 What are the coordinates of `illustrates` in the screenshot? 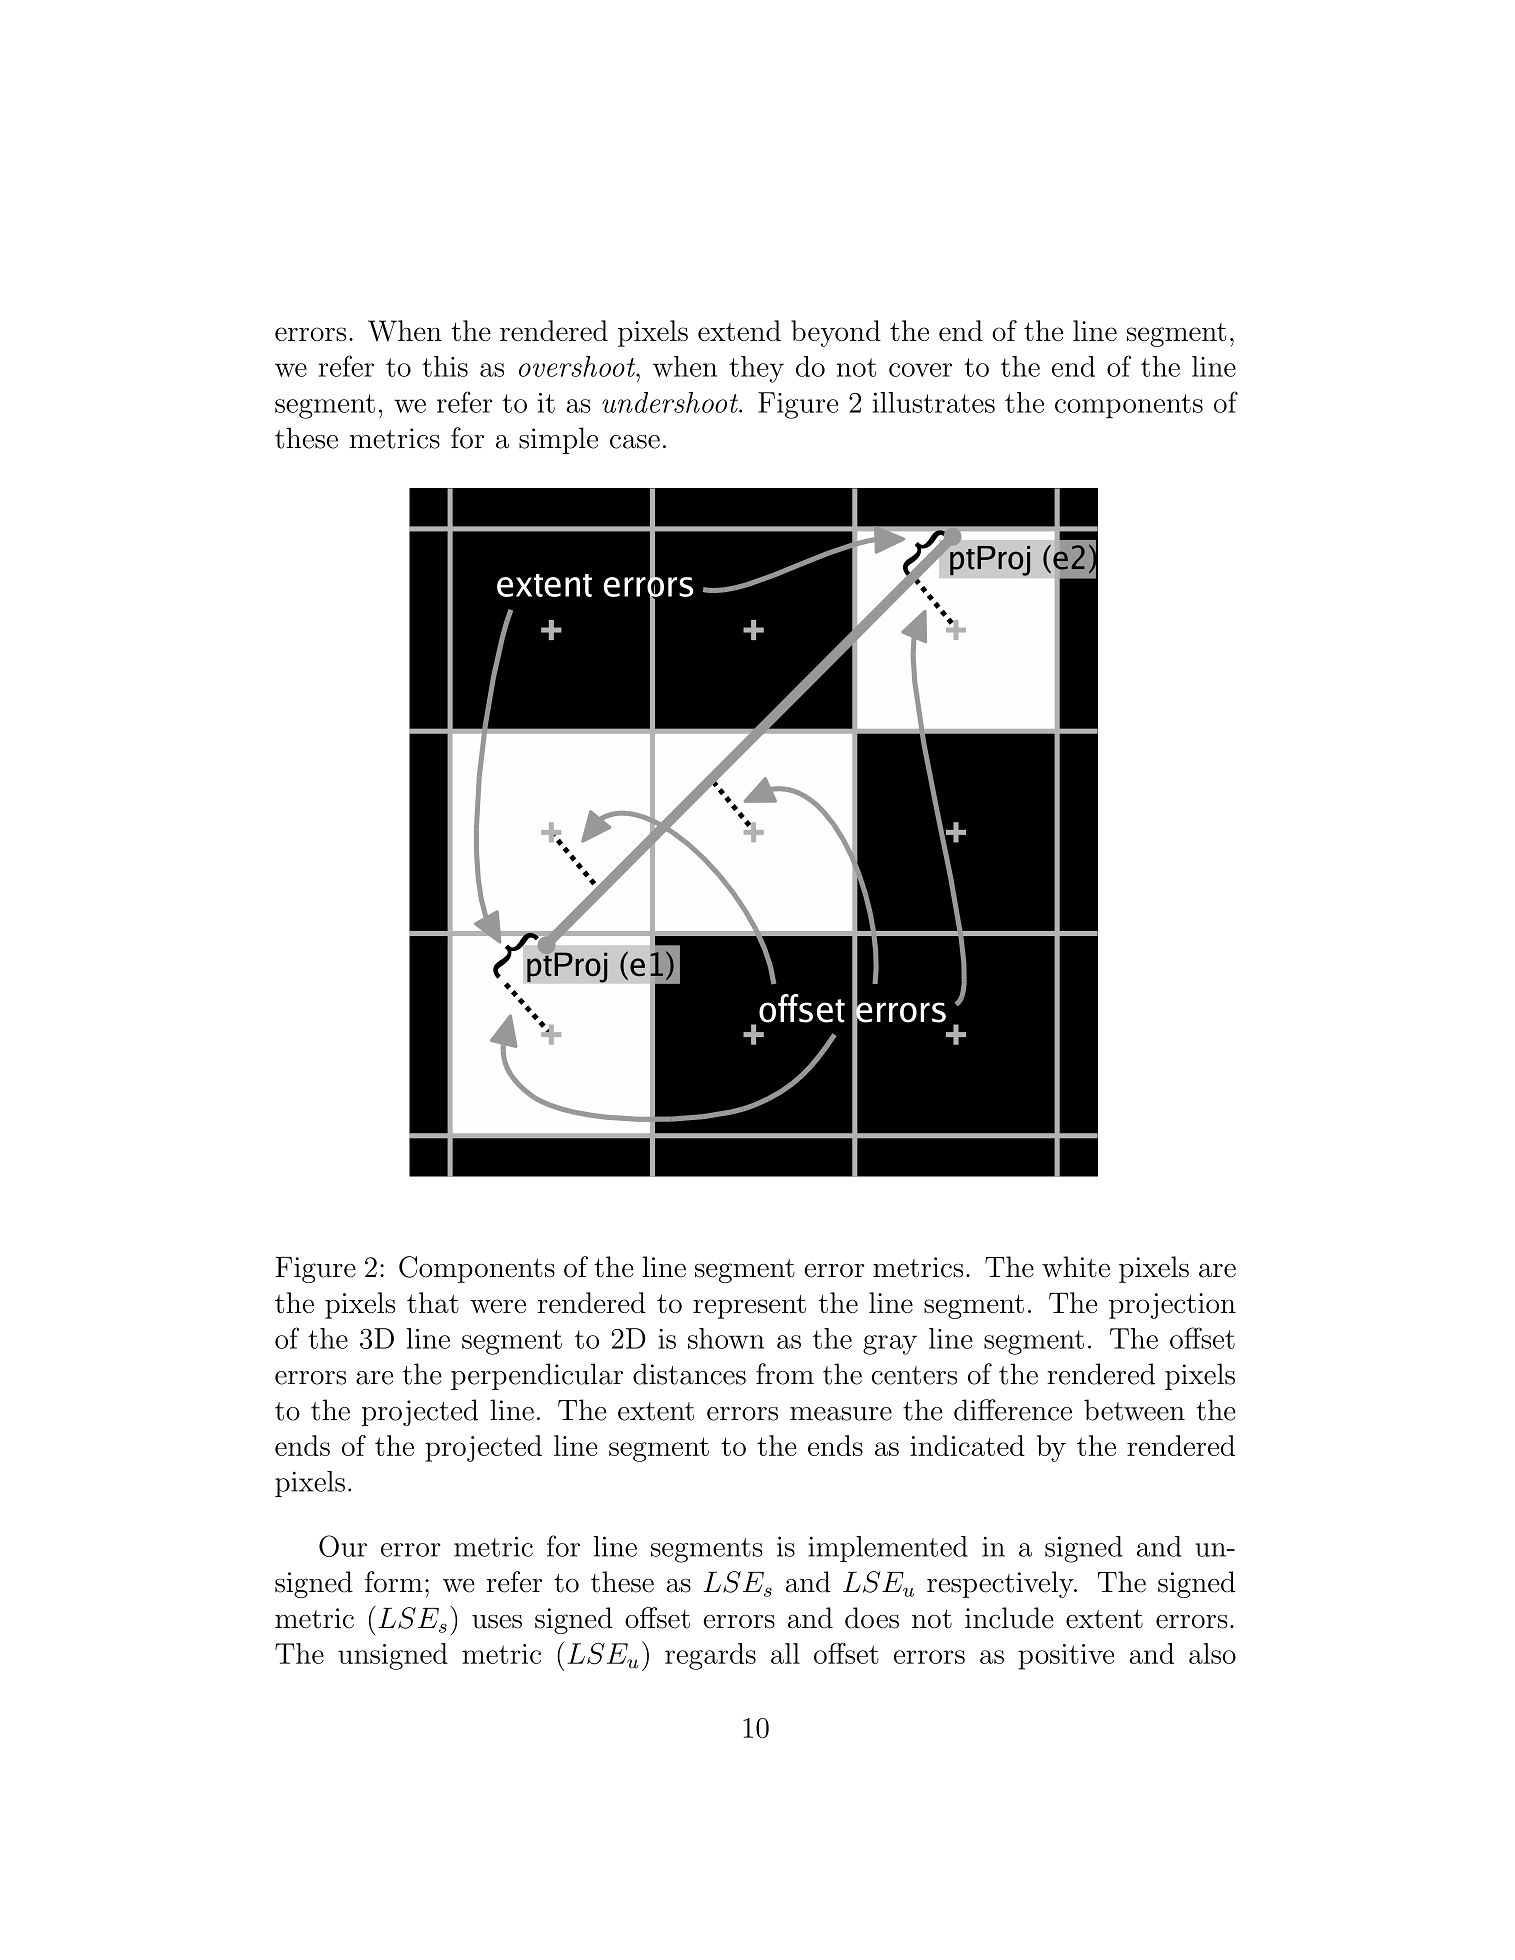 It's located at (933, 402).
